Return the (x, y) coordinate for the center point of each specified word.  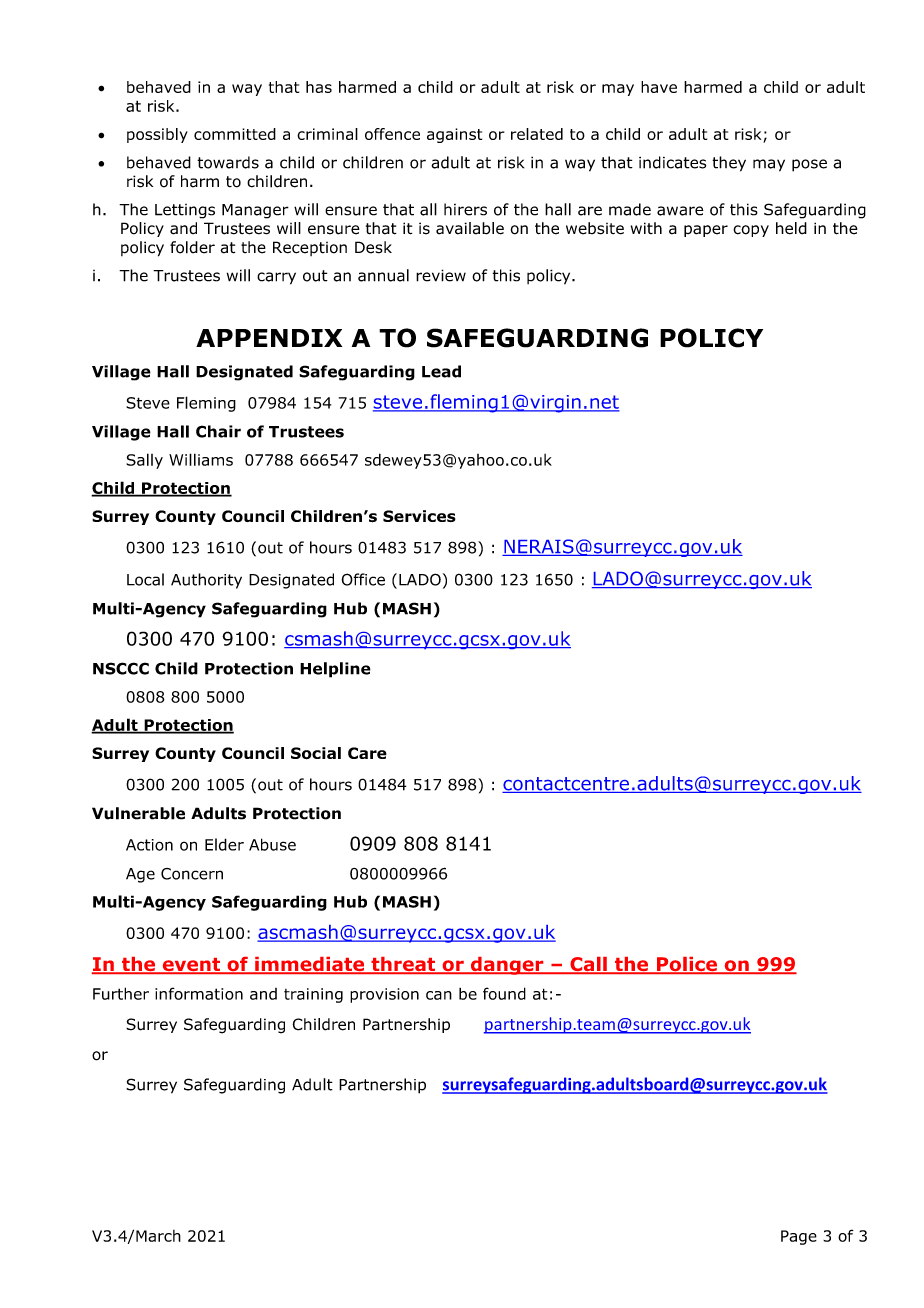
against (454, 135)
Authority (206, 581)
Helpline (335, 670)
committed (235, 134)
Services (419, 516)
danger (507, 966)
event (191, 966)
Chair (218, 431)
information (199, 993)
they (729, 164)
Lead (441, 371)
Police (687, 965)
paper (706, 231)
